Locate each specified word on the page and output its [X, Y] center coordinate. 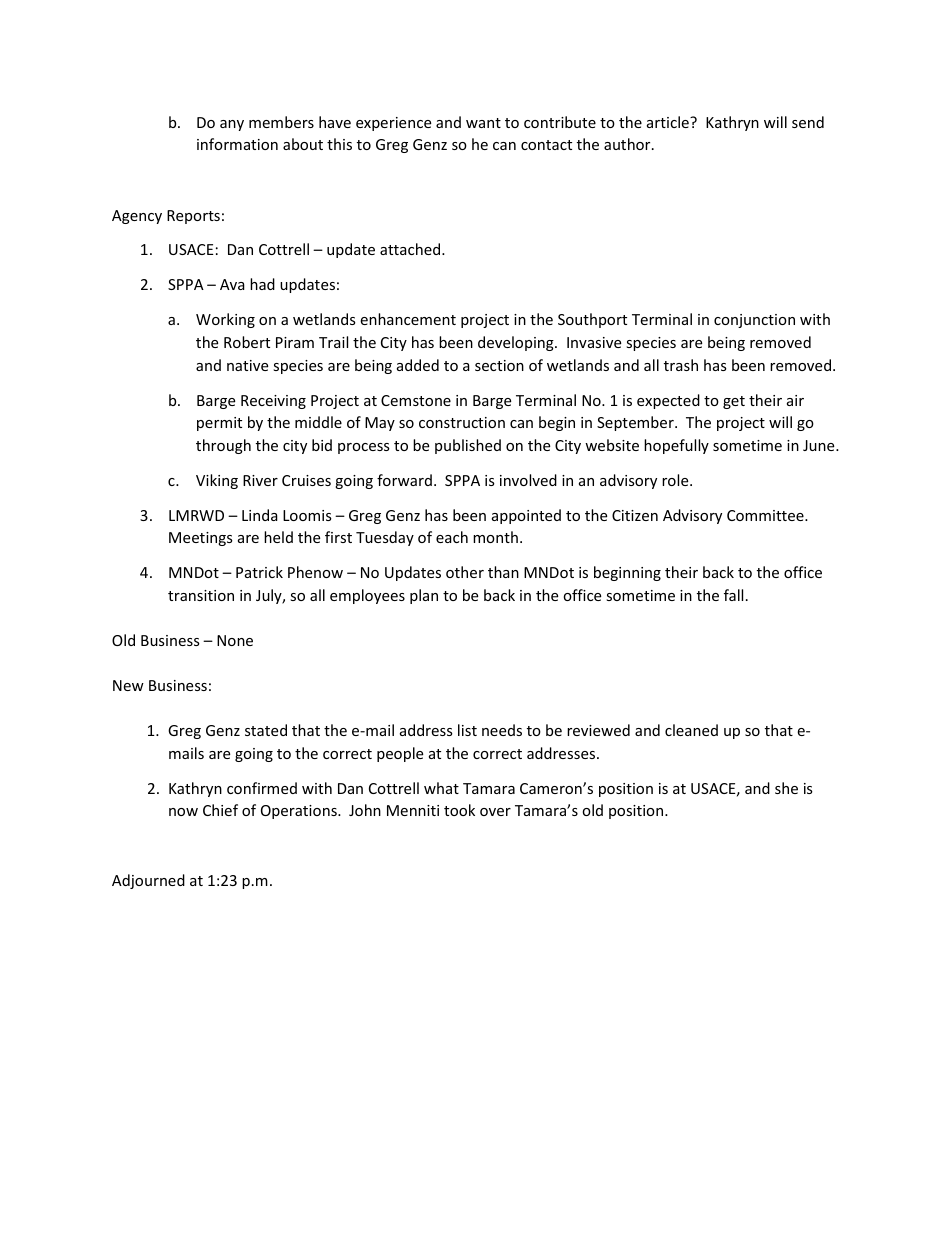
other [465, 572]
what [441, 788]
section [499, 365]
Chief [220, 810]
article [669, 122]
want [483, 123]
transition [201, 595]
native [247, 365]
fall [733, 595]
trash [681, 365]
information [237, 144]
